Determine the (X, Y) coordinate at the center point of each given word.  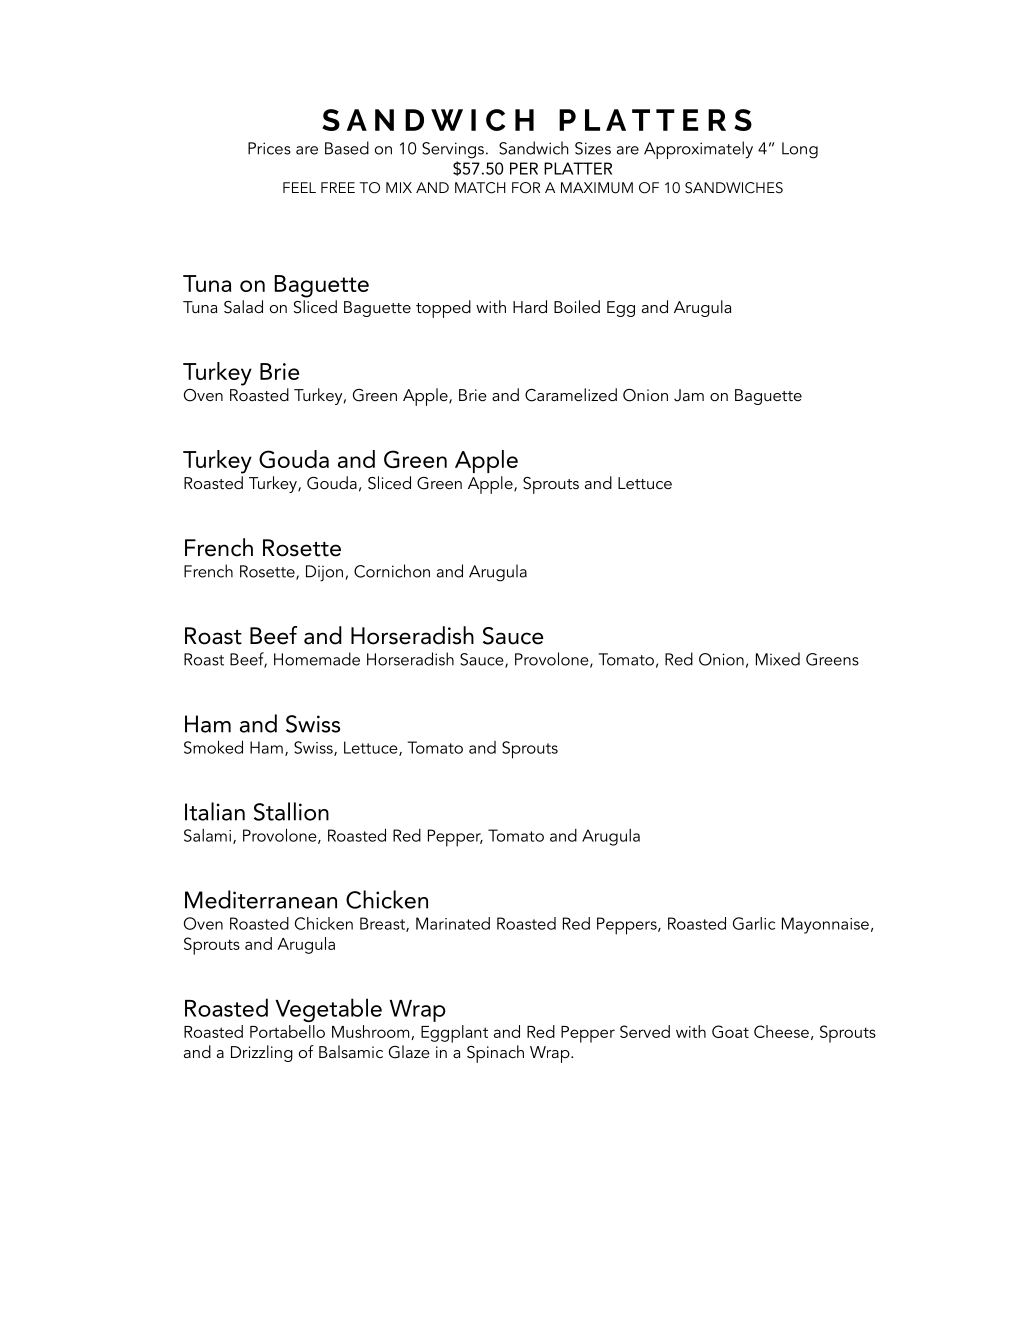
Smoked (213, 747)
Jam (689, 395)
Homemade (317, 659)
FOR (526, 188)
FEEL (299, 187)
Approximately (698, 150)
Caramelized (571, 395)
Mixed (778, 659)
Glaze (409, 1052)
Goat (730, 1031)
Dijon (324, 573)
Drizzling (262, 1053)
